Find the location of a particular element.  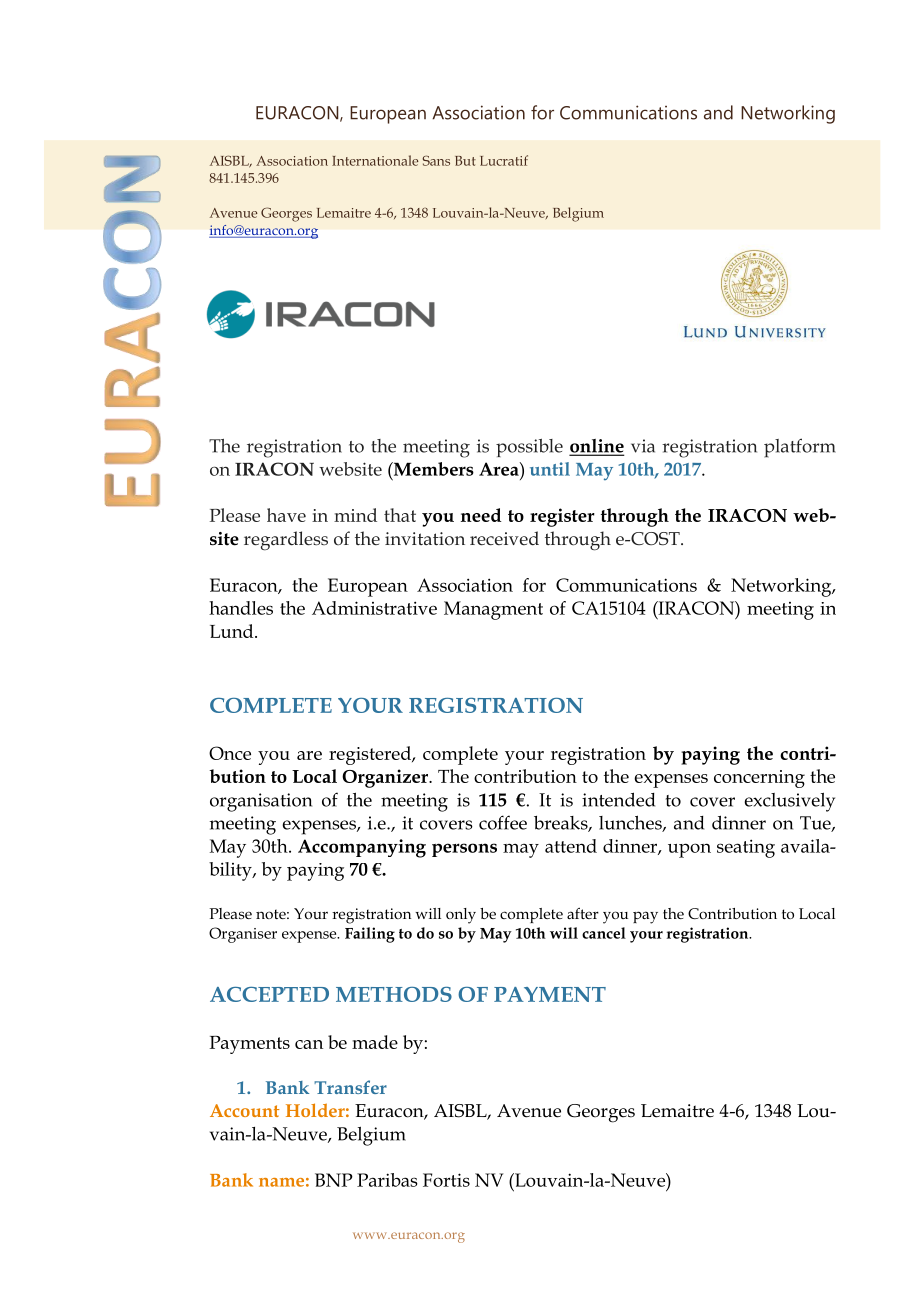

have is located at coordinates (286, 515).
